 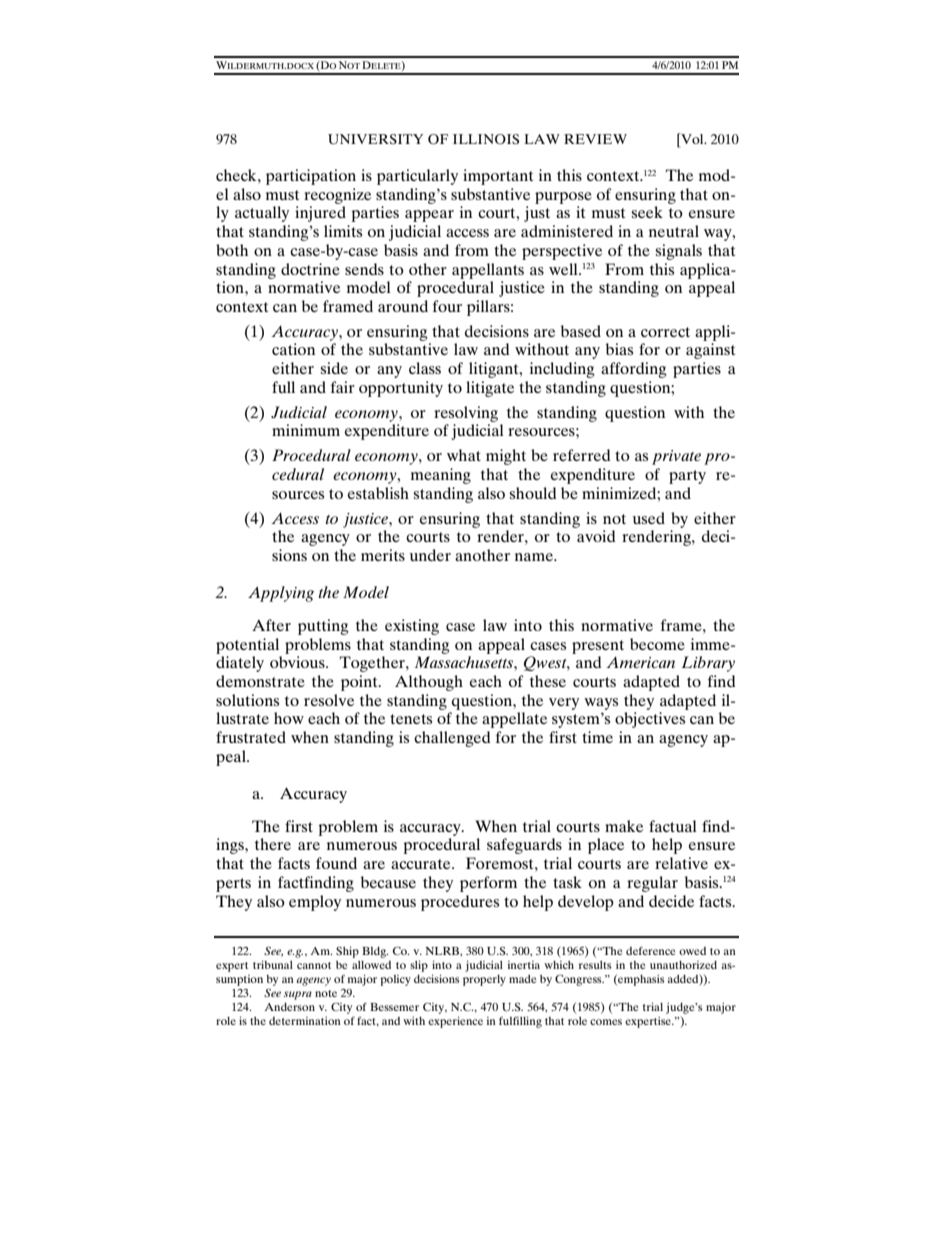 I want to click on properly, so click(x=484, y=980).
